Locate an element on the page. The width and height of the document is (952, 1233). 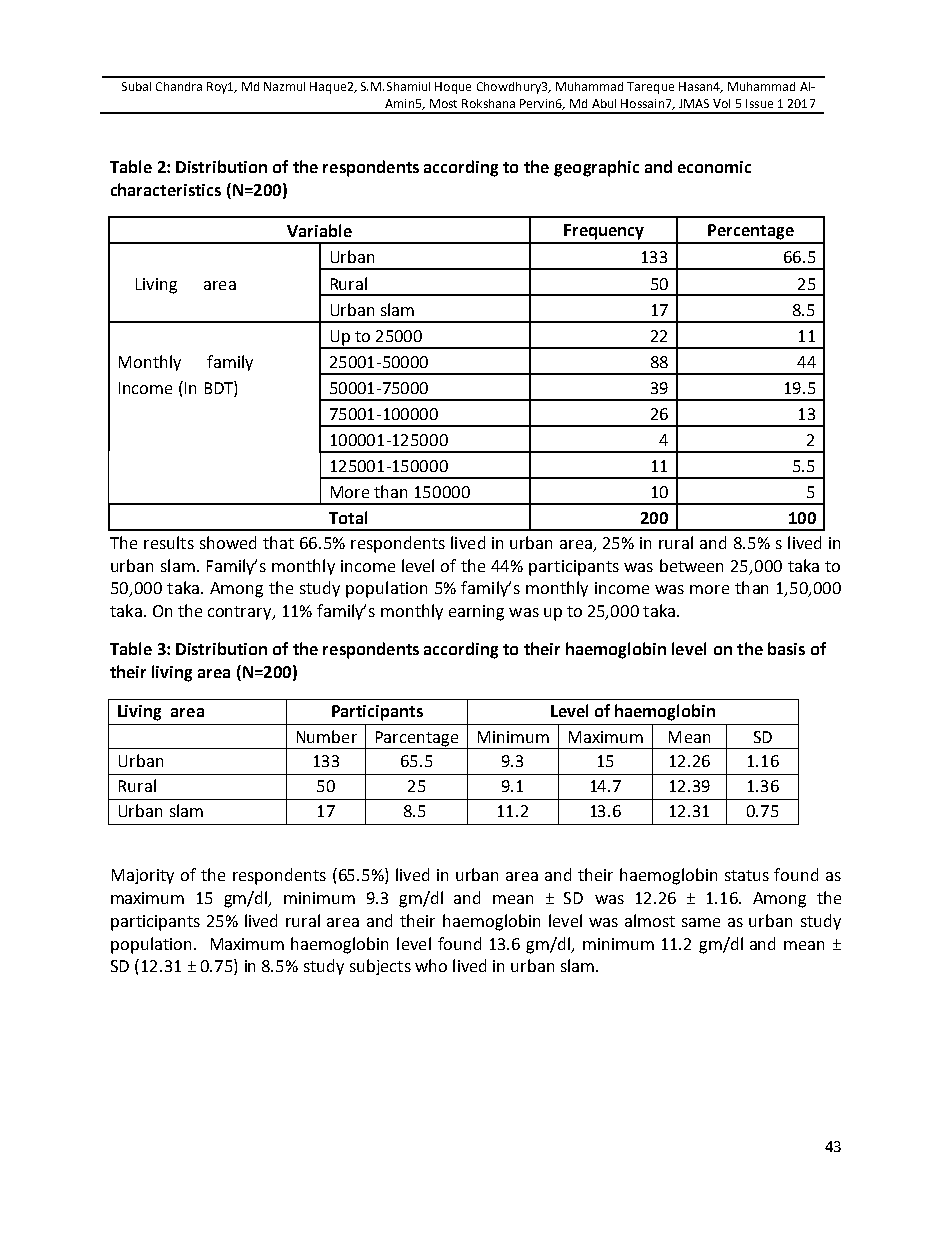
showed is located at coordinates (228, 542).
